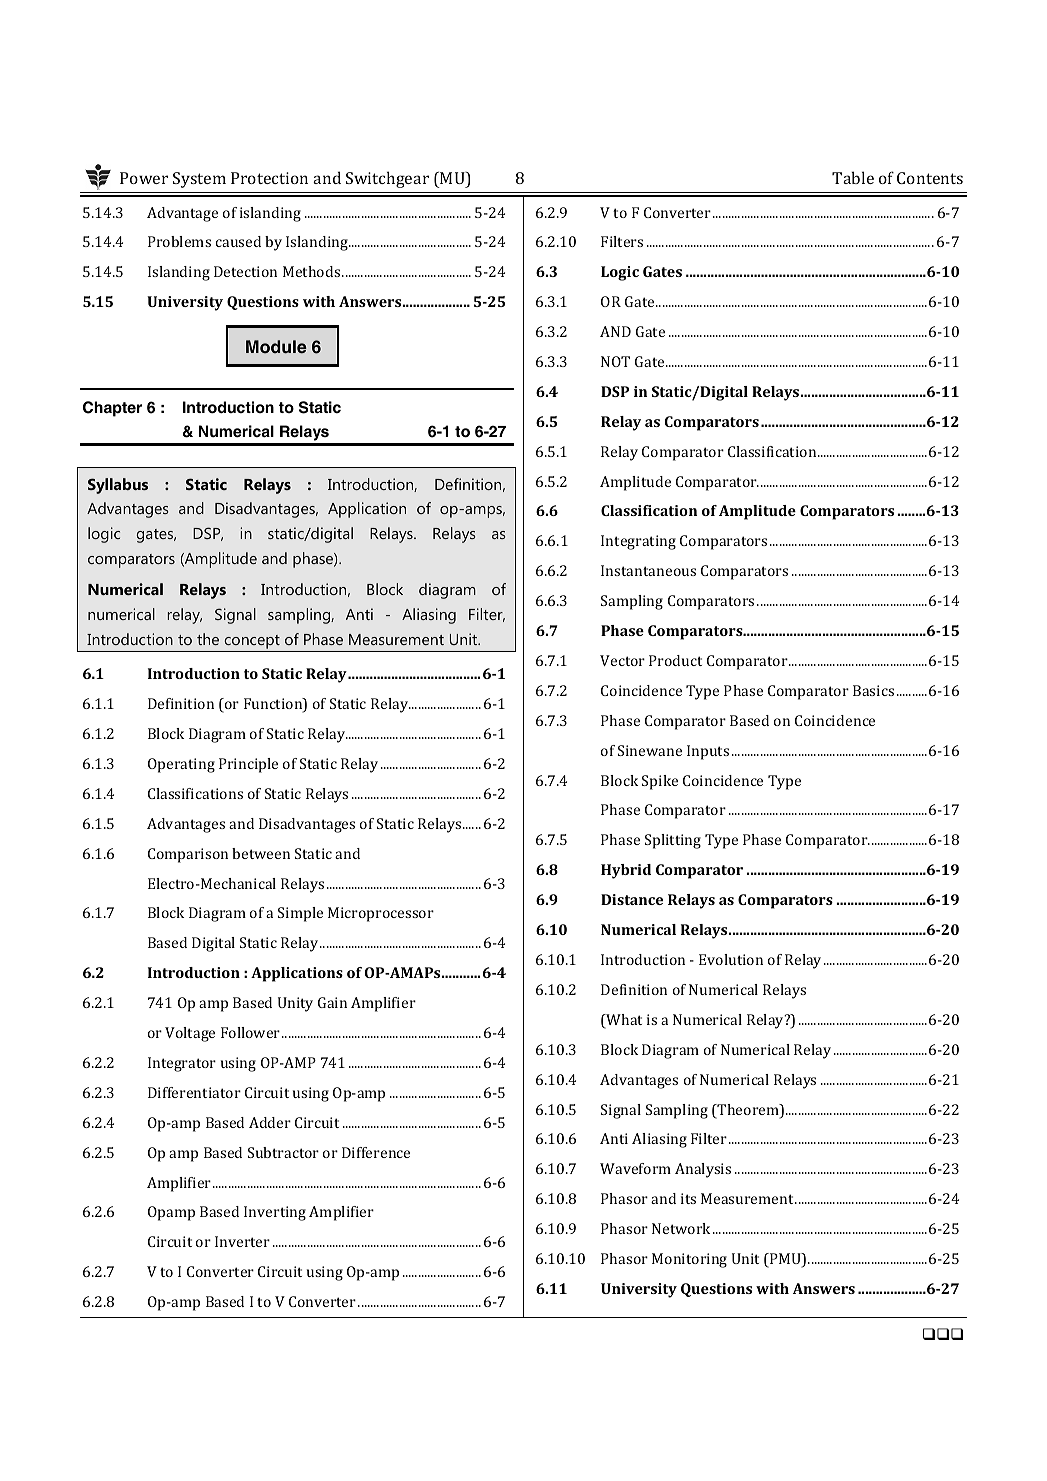  I want to click on System, so click(199, 180).
